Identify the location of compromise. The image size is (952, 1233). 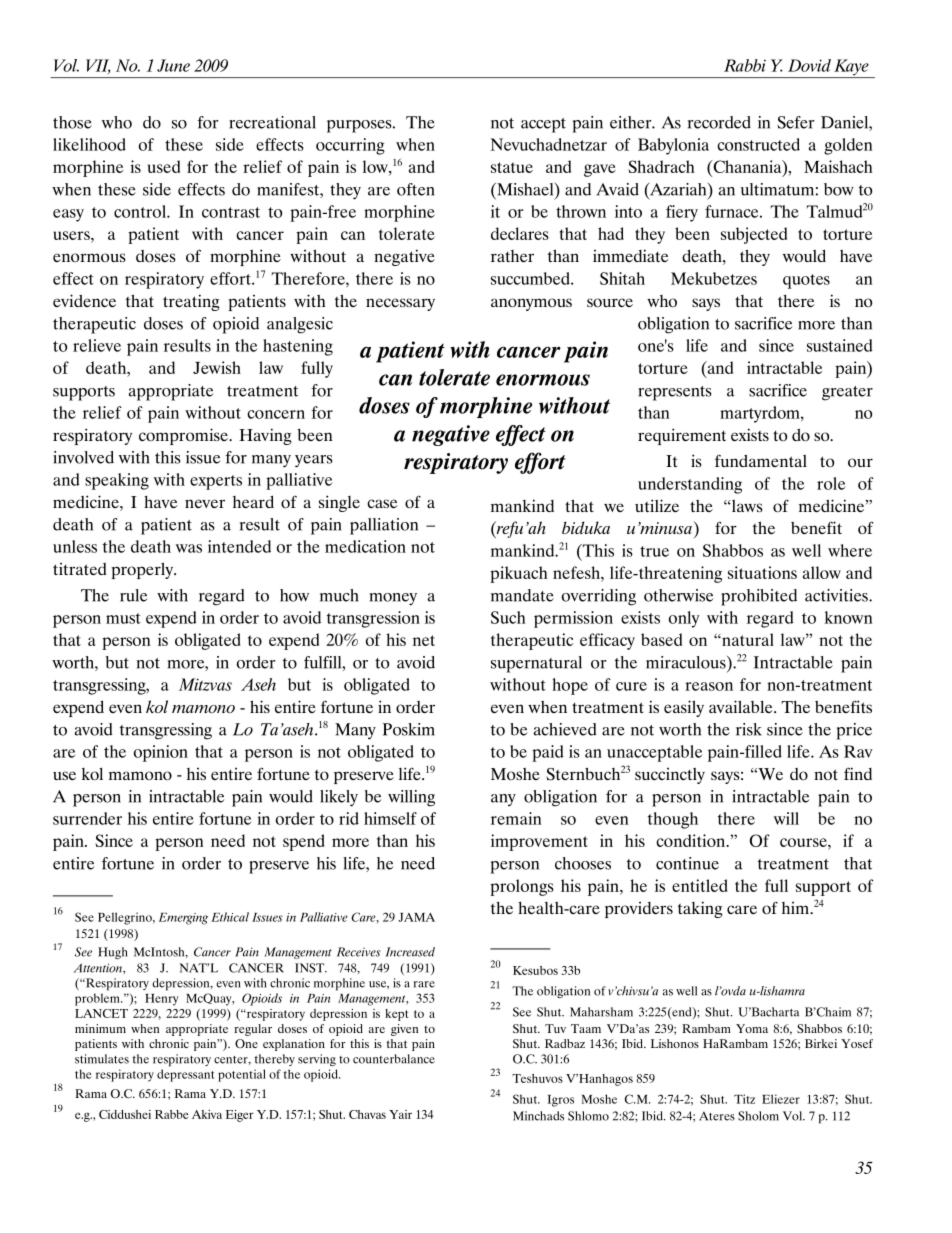
(185, 436).
